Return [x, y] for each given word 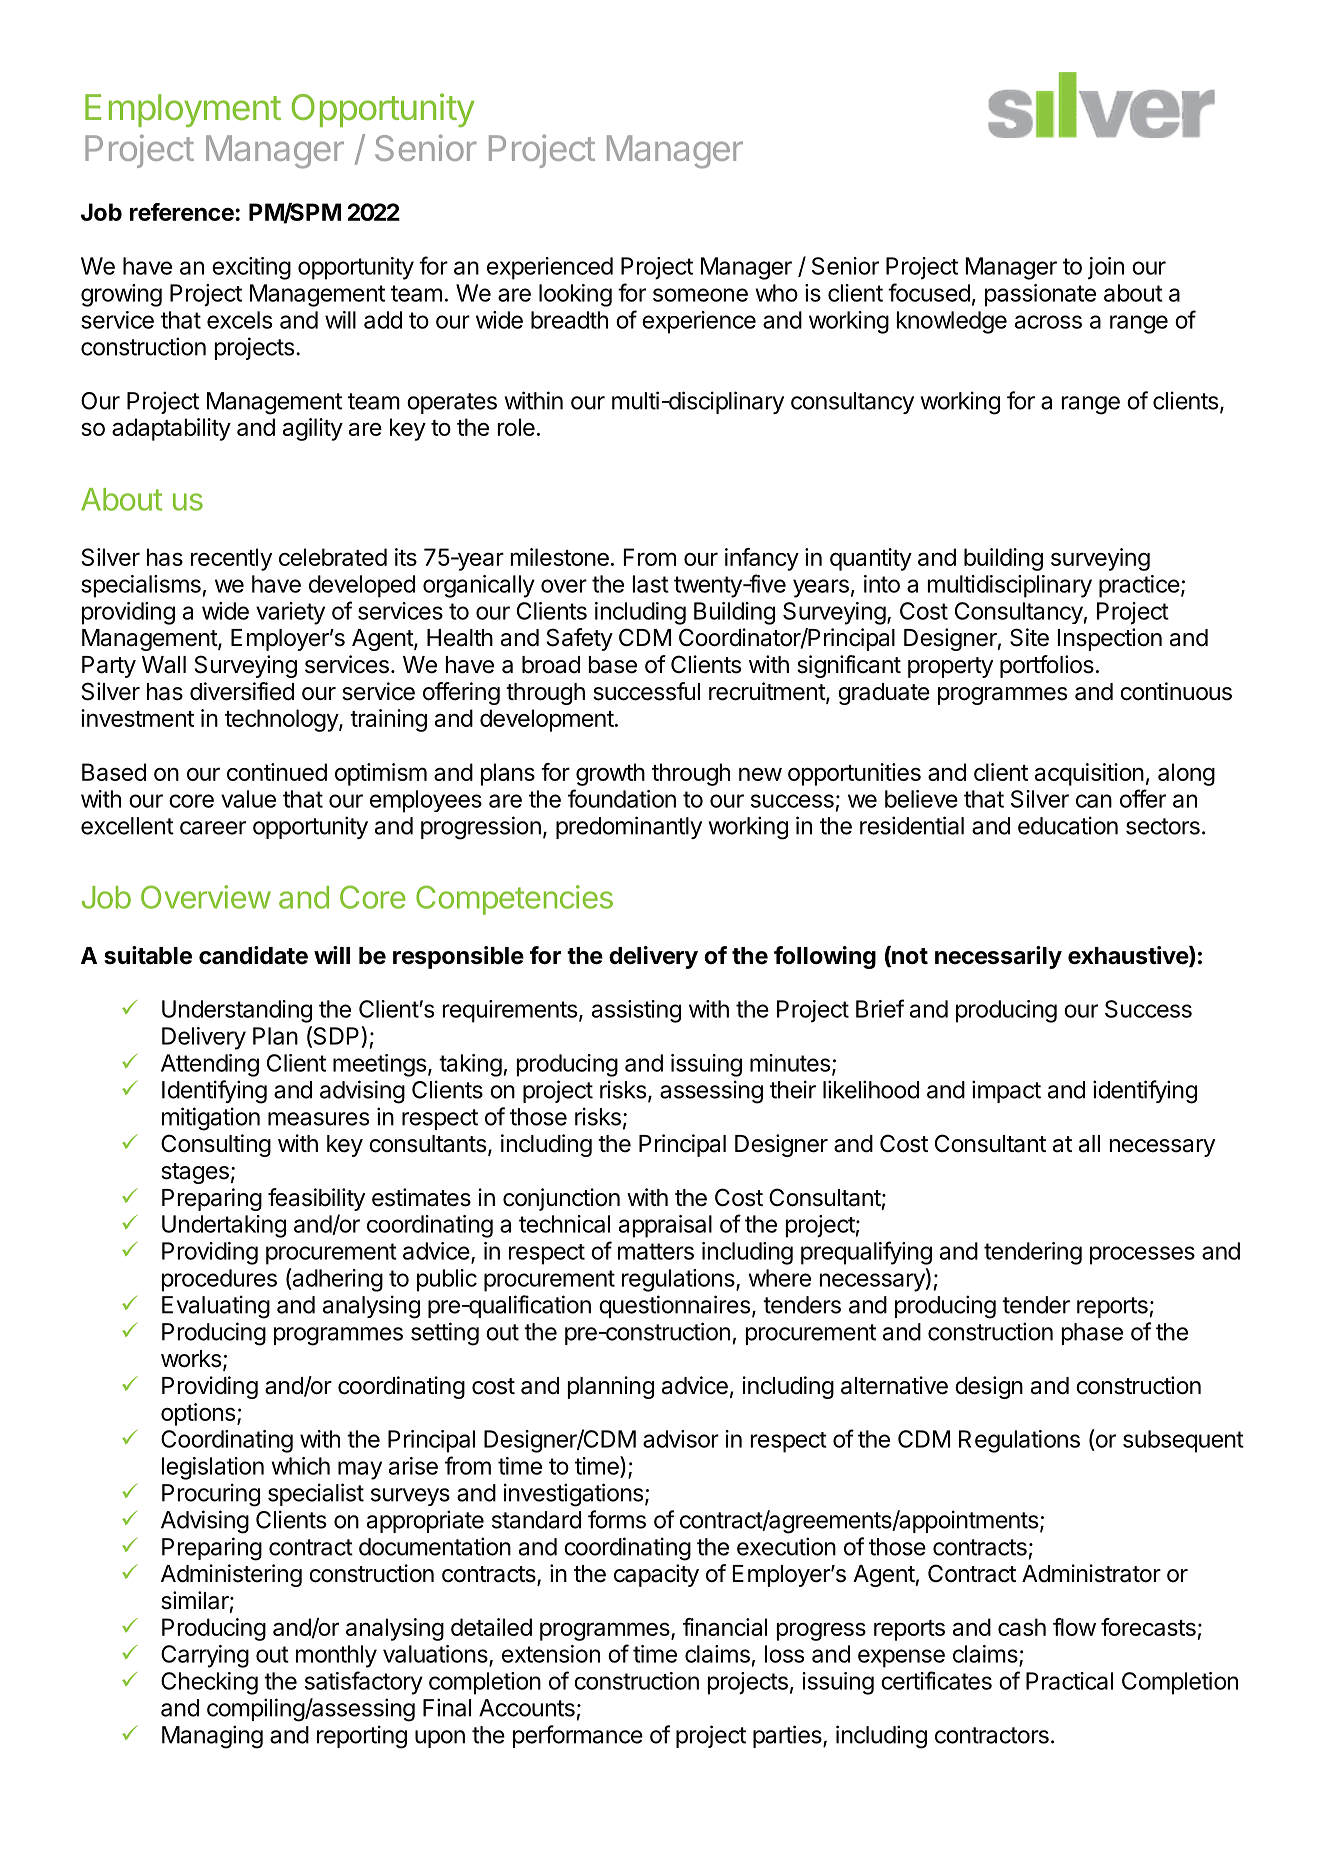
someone [700, 295]
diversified [242, 691]
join [1106, 268]
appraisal [665, 1226]
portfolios [1047, 666]
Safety [580, 639]
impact [1006, 1091]
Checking [209, 1683]
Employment [183, 110]
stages [195, 1173]
